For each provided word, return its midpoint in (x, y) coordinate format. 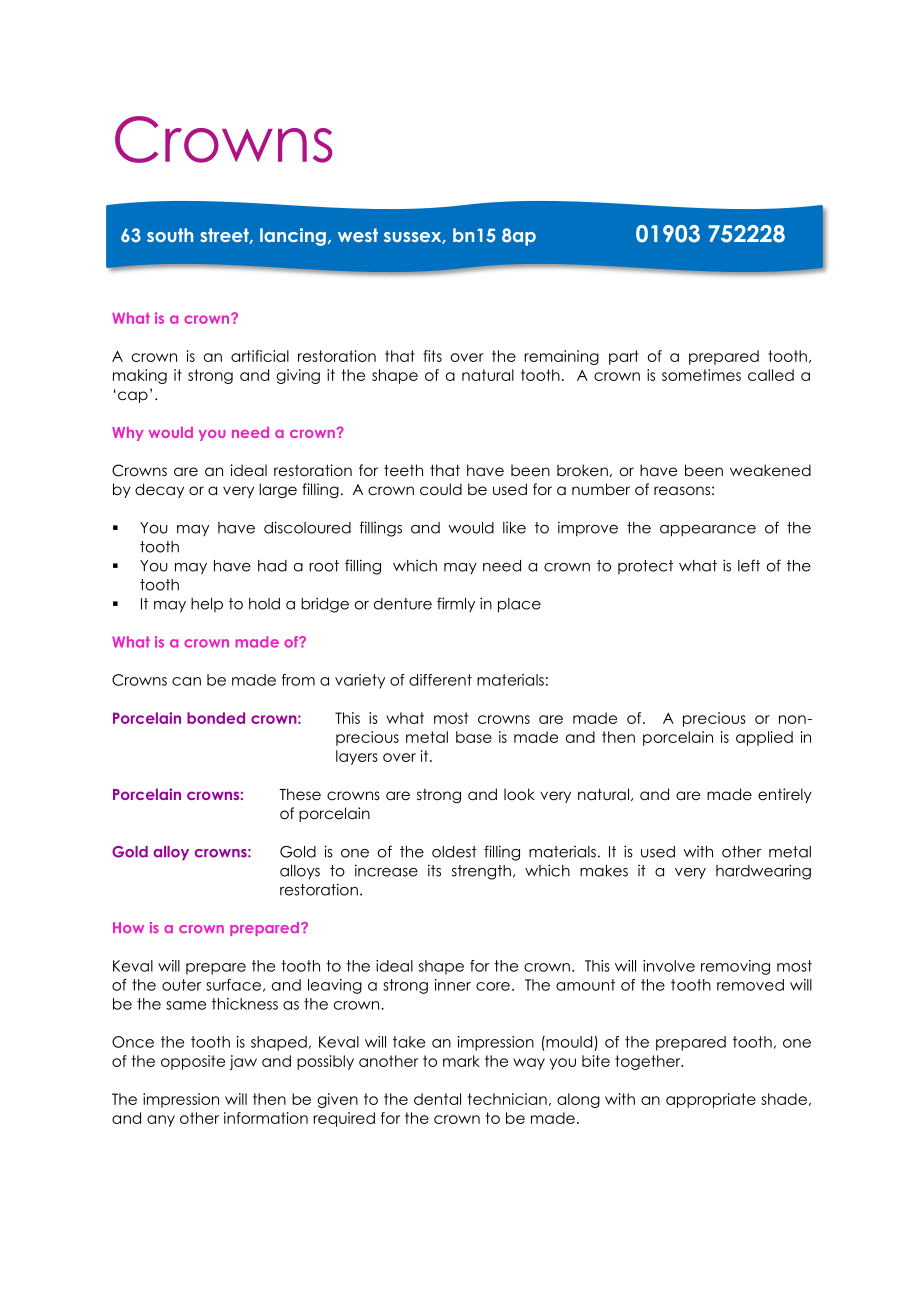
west (358, 235)
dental (437, 1099)
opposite (193, 1062)
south (170, 235)
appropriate (711, 1100)
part (624, 357)
